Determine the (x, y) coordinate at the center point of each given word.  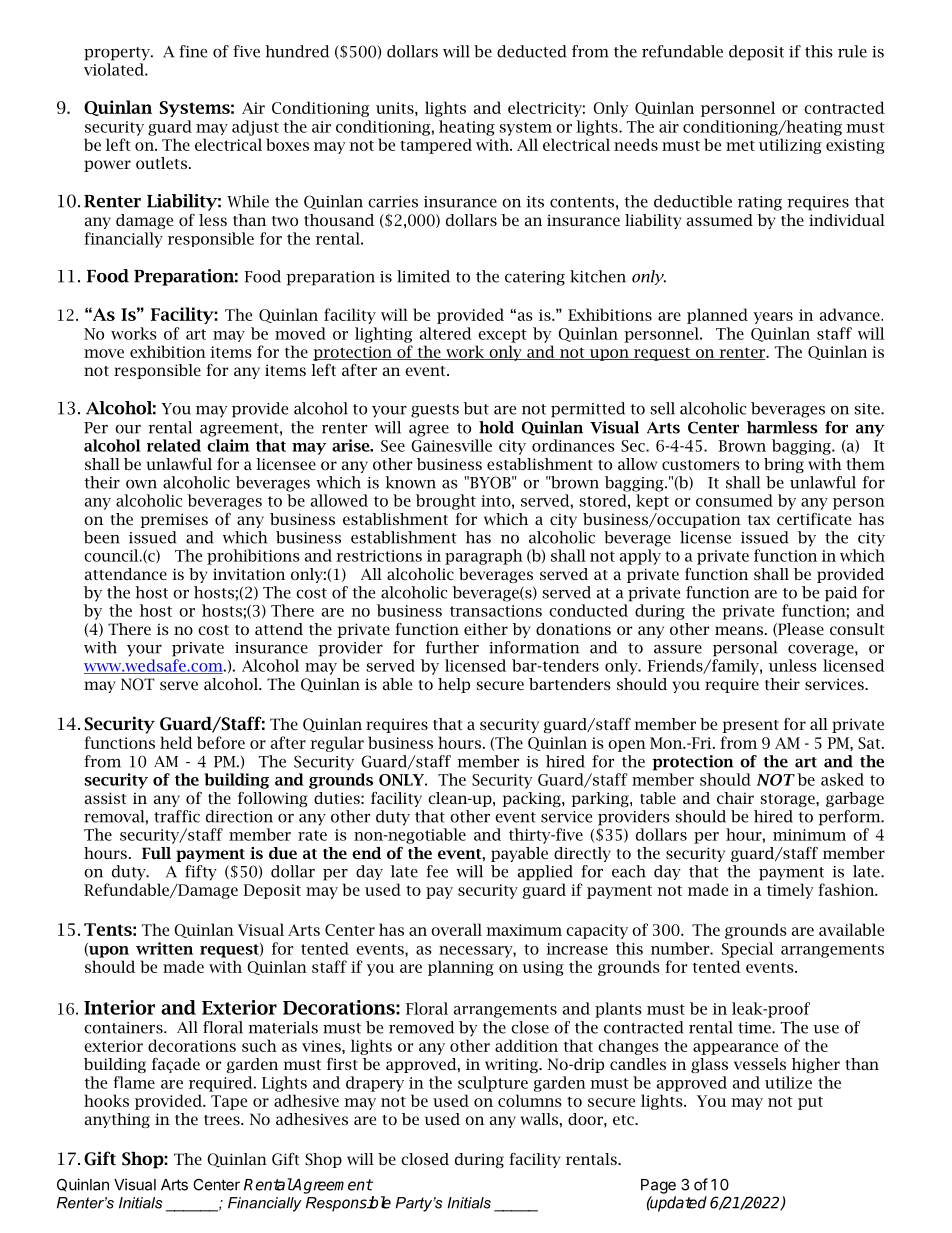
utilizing (790, 146)
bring (784, 465)
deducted (531, 51)
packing (532, 799)
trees (223, 1120)
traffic (177, 816)
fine (193, 51)
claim (228, 445)
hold (496, 427)
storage (789, 800)
